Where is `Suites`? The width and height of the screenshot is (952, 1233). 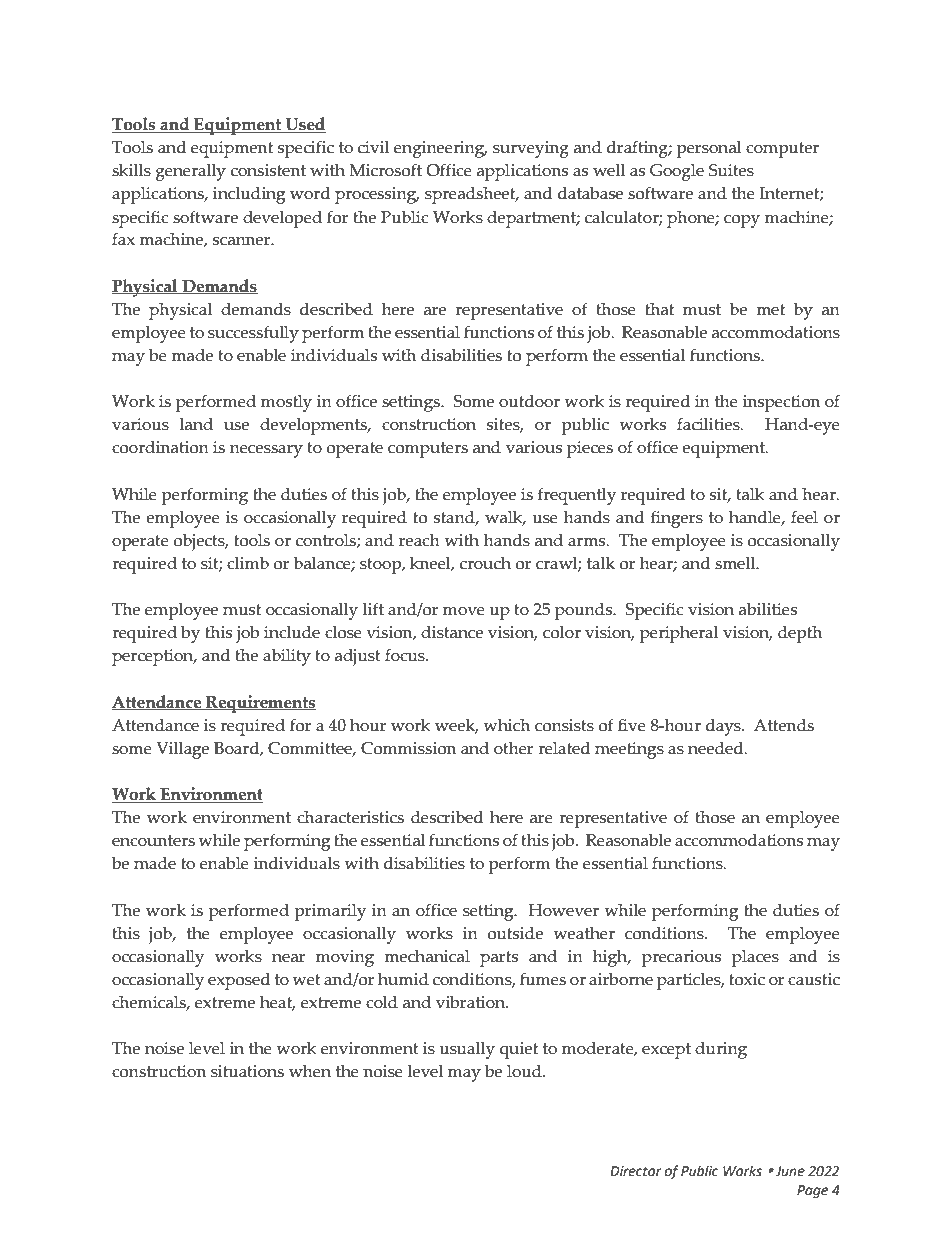 Suites is located at coordinates (731, 170).
